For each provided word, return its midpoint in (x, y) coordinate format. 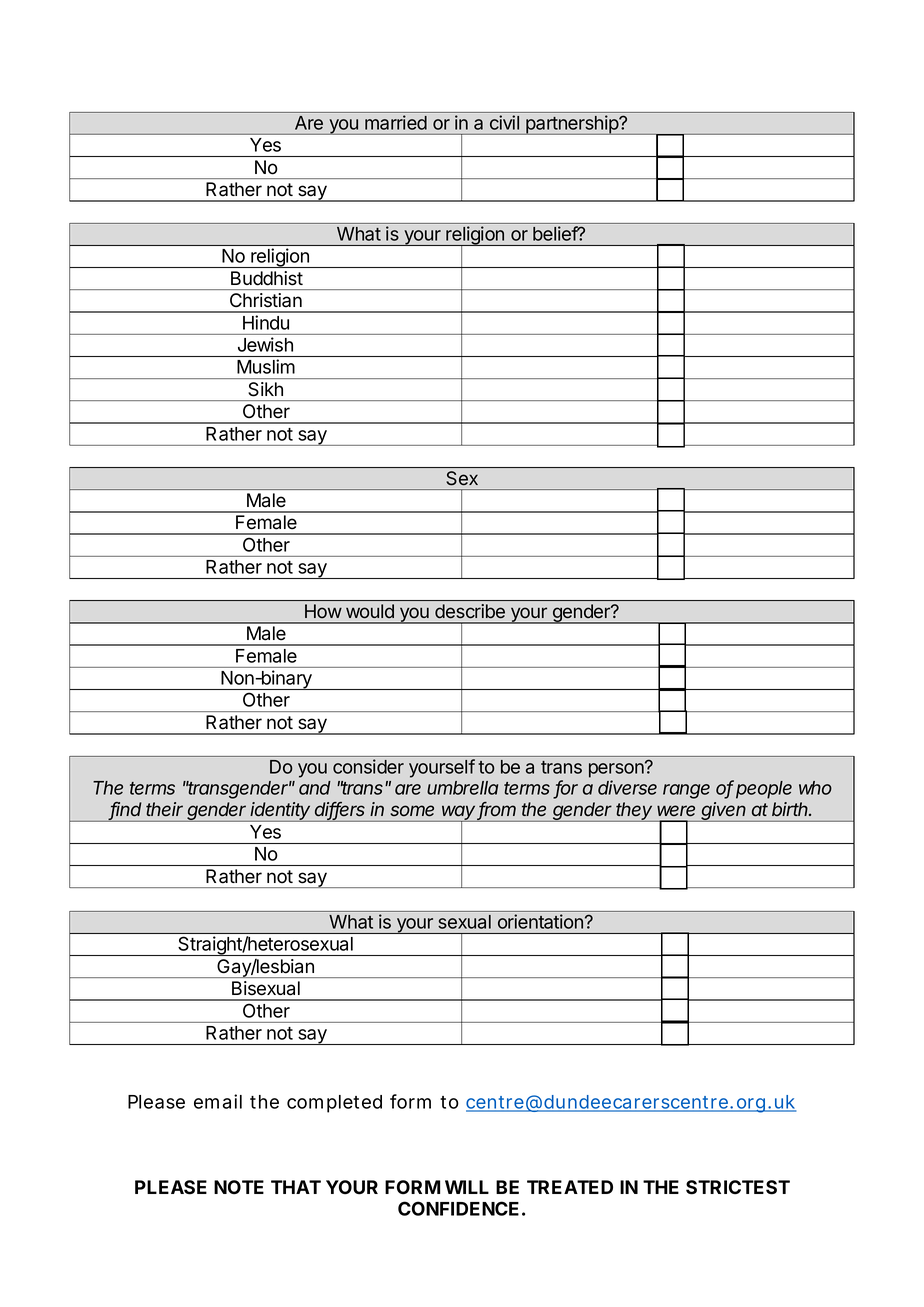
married (396, 122)
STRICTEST (738, 1187)
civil (504, 122)
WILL (467, 1187)
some (412, 811)
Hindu (266, 322)
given (724, 812)
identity (281, 812)
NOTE (239, 1187)
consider (368, 766)
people (764, 790)
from (497, 810)
